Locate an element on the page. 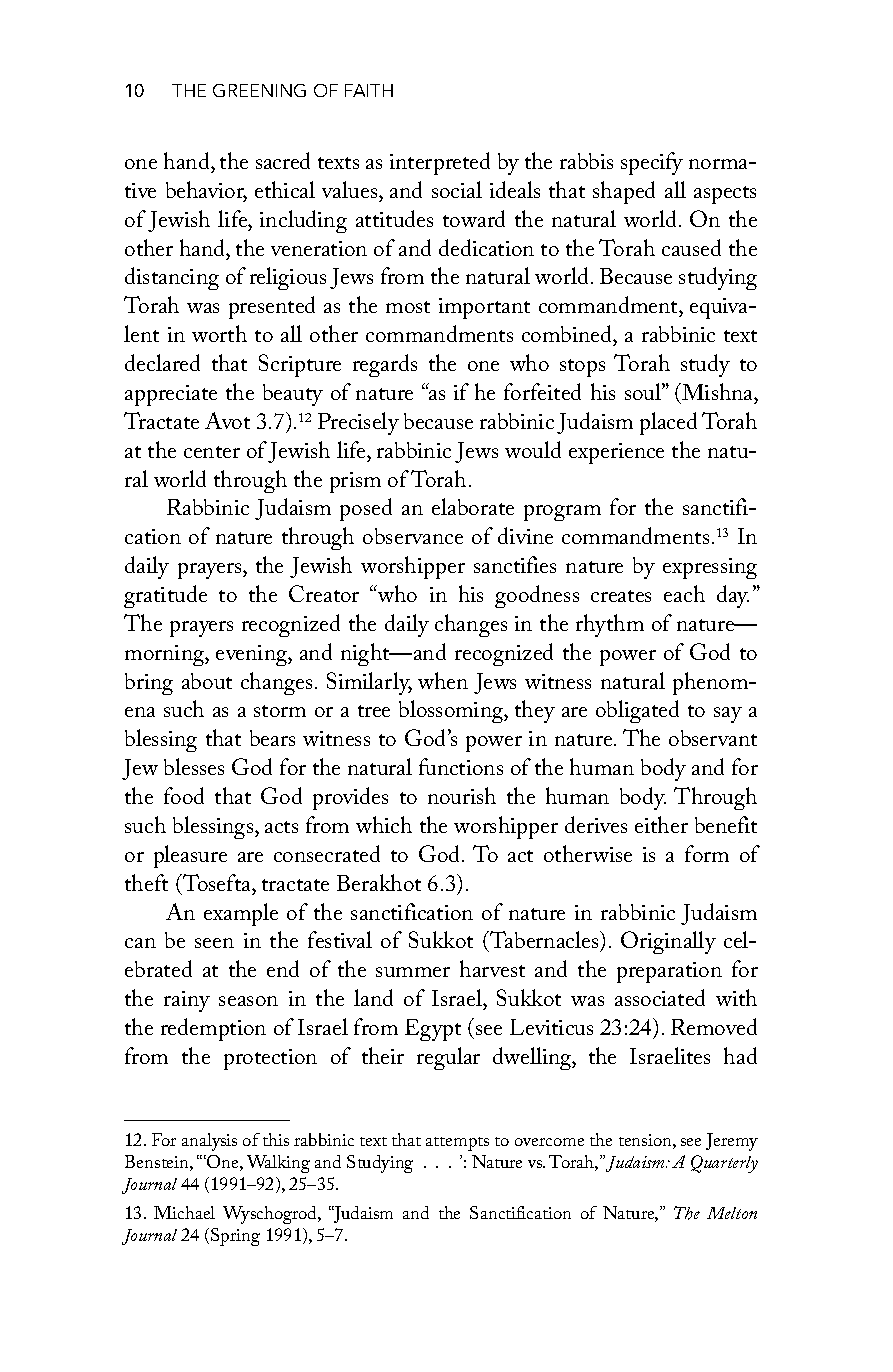 This document has width=893, height=1372. interpreted is located at coordinates (440, 163).
